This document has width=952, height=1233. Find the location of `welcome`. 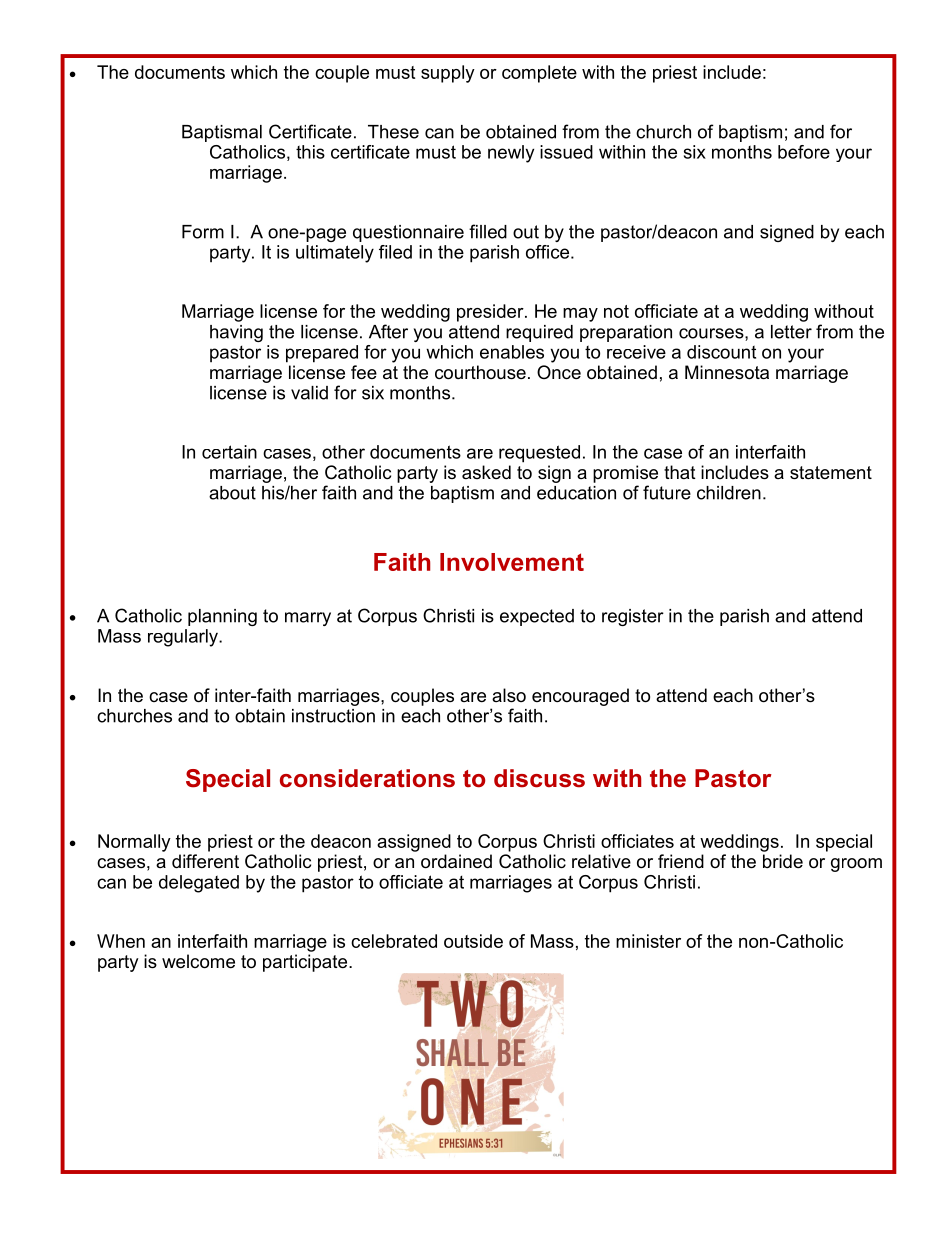

welcome is located at coordinates (198, 961).
